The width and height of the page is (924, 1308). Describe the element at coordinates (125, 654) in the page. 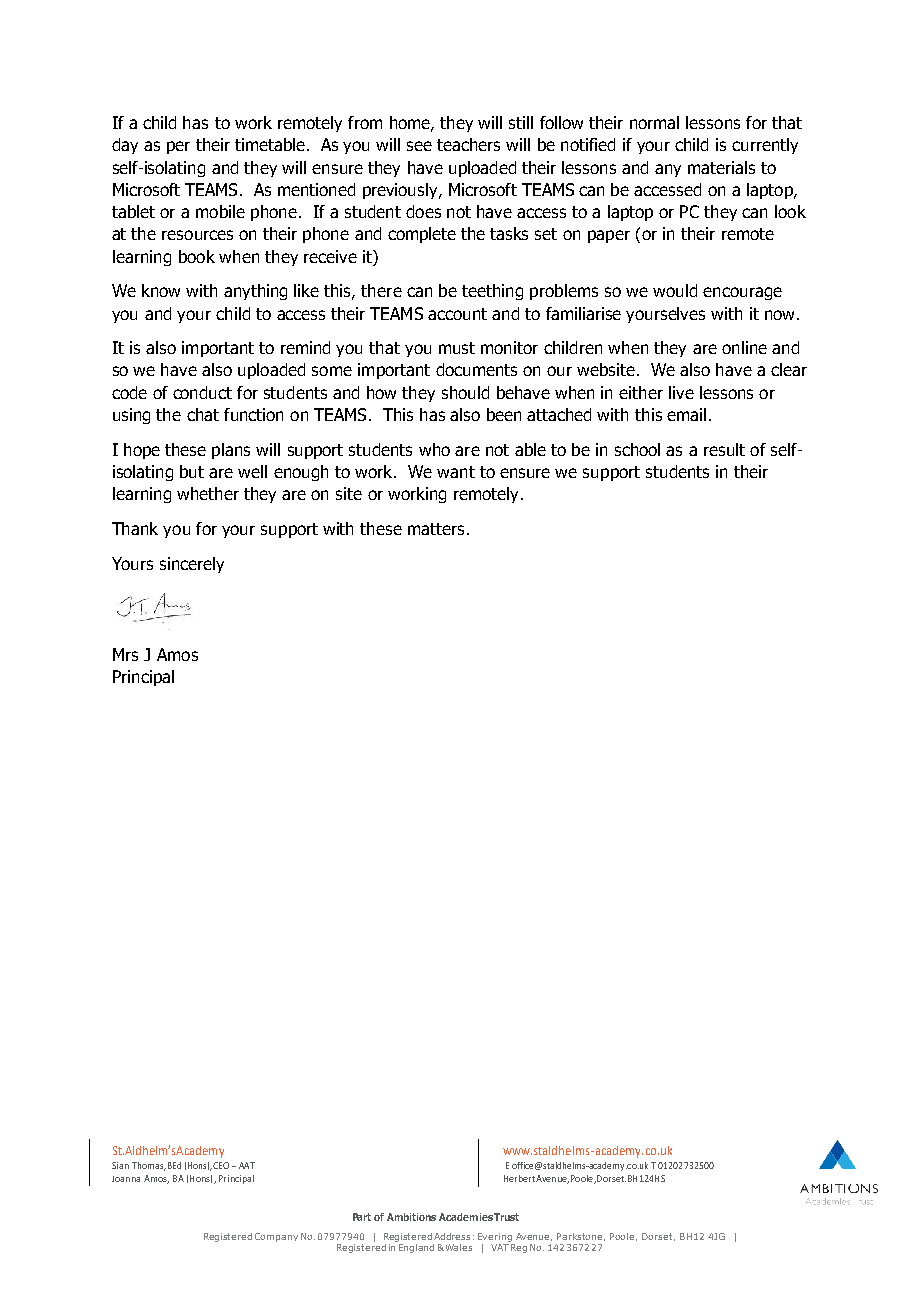

I see `Mrs` at that location.
